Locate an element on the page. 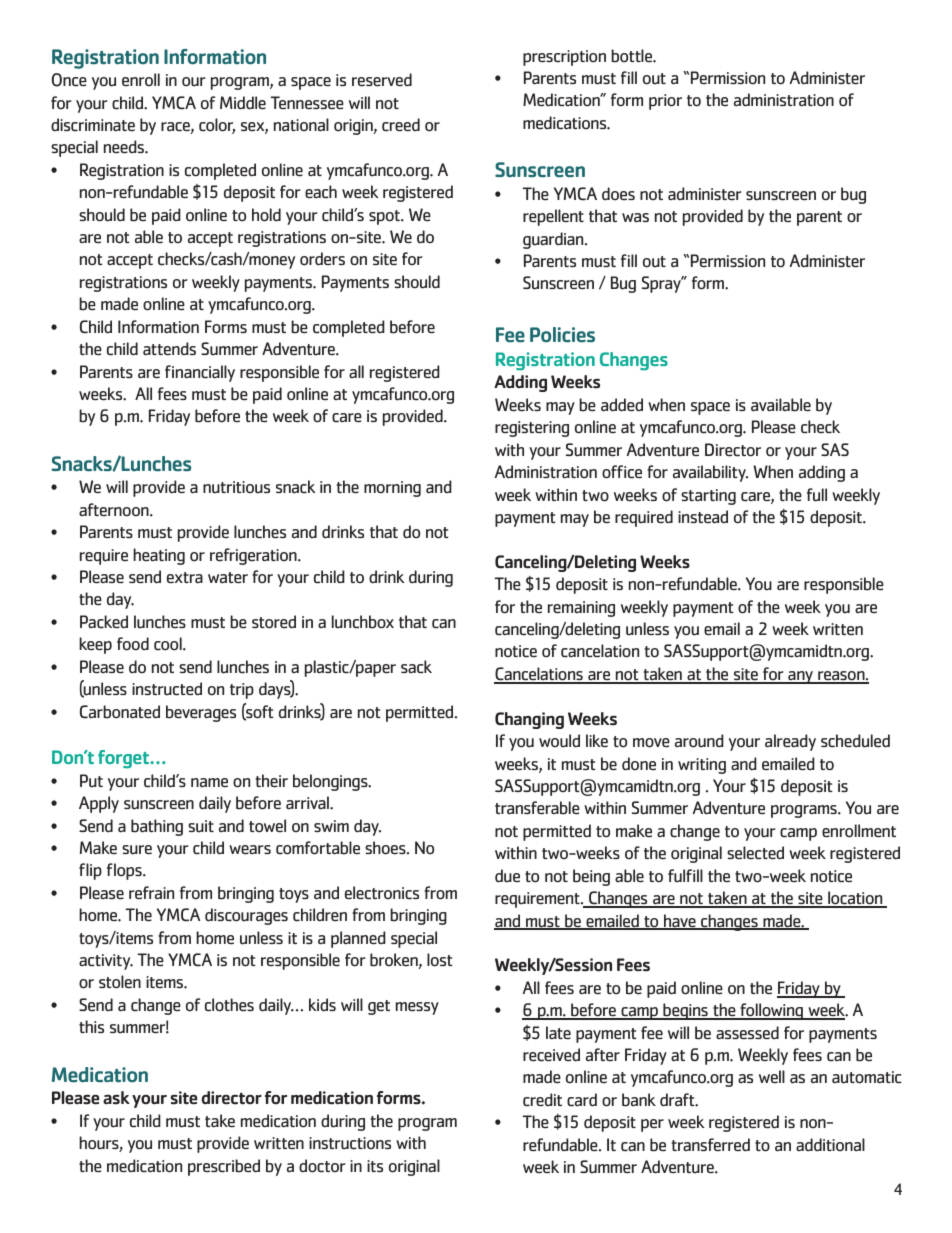 The height and width of the image is (1233, 952). ask is located at coordinates (116, 1098).
